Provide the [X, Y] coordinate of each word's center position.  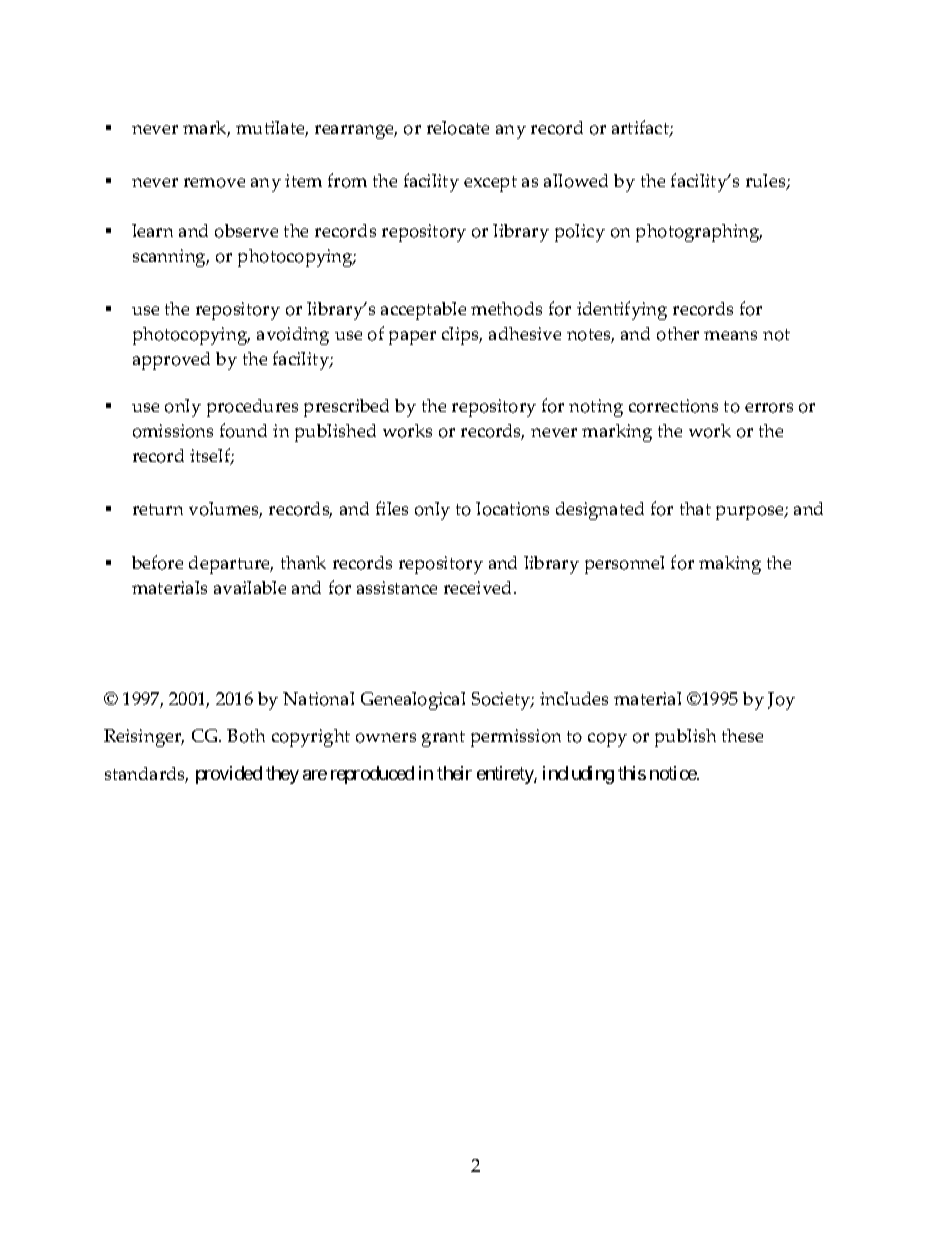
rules [767, 182]
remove [214, 183]
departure [231, 565]
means [730, 335]
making [730, 565]
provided [229, 775]
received [479, 587]
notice [674, 773]
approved [171, 361]
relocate [458, 128]
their [454, 773]
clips [462, 336]
